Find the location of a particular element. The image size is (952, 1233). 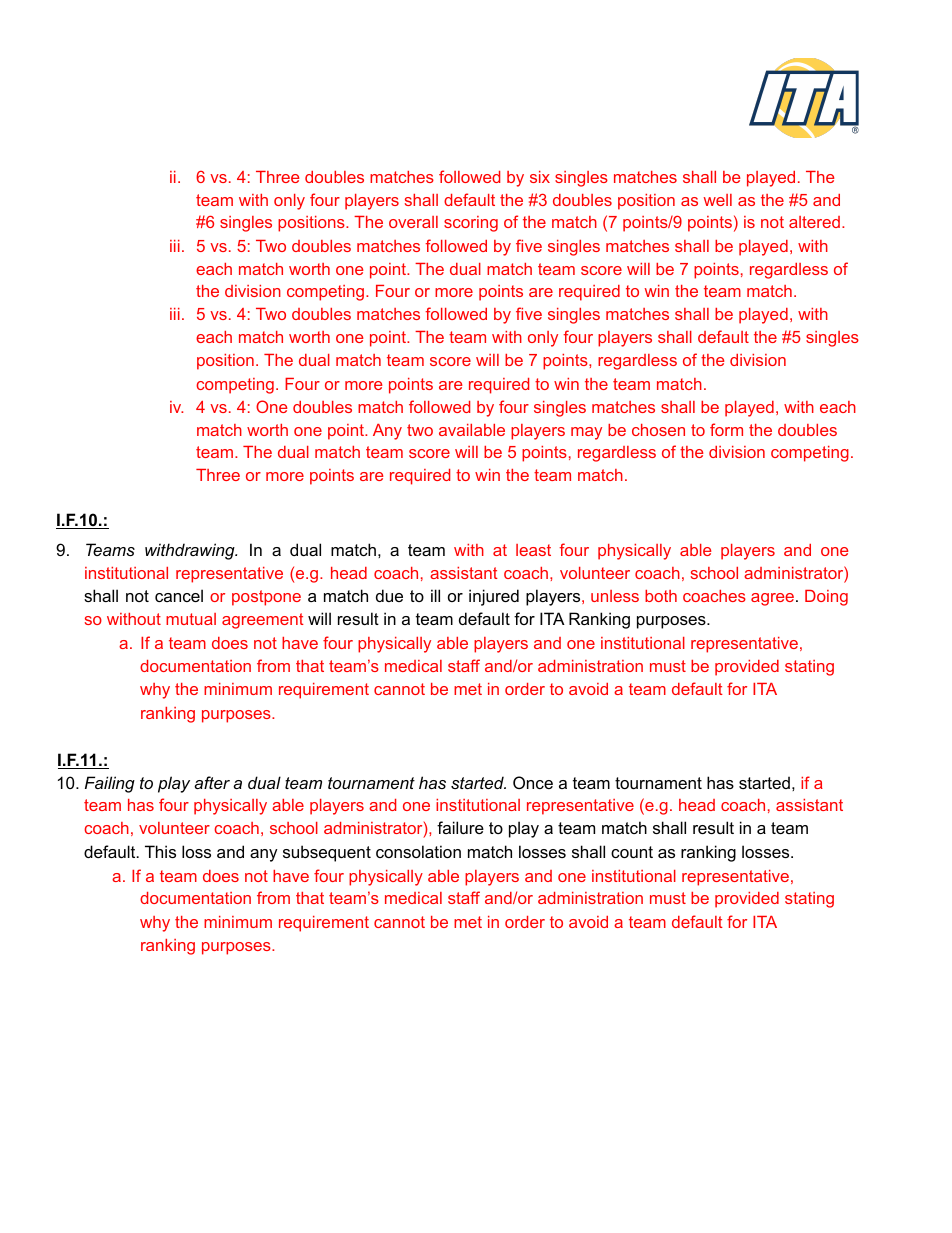

chosen is located at coordinates (658, 430).
